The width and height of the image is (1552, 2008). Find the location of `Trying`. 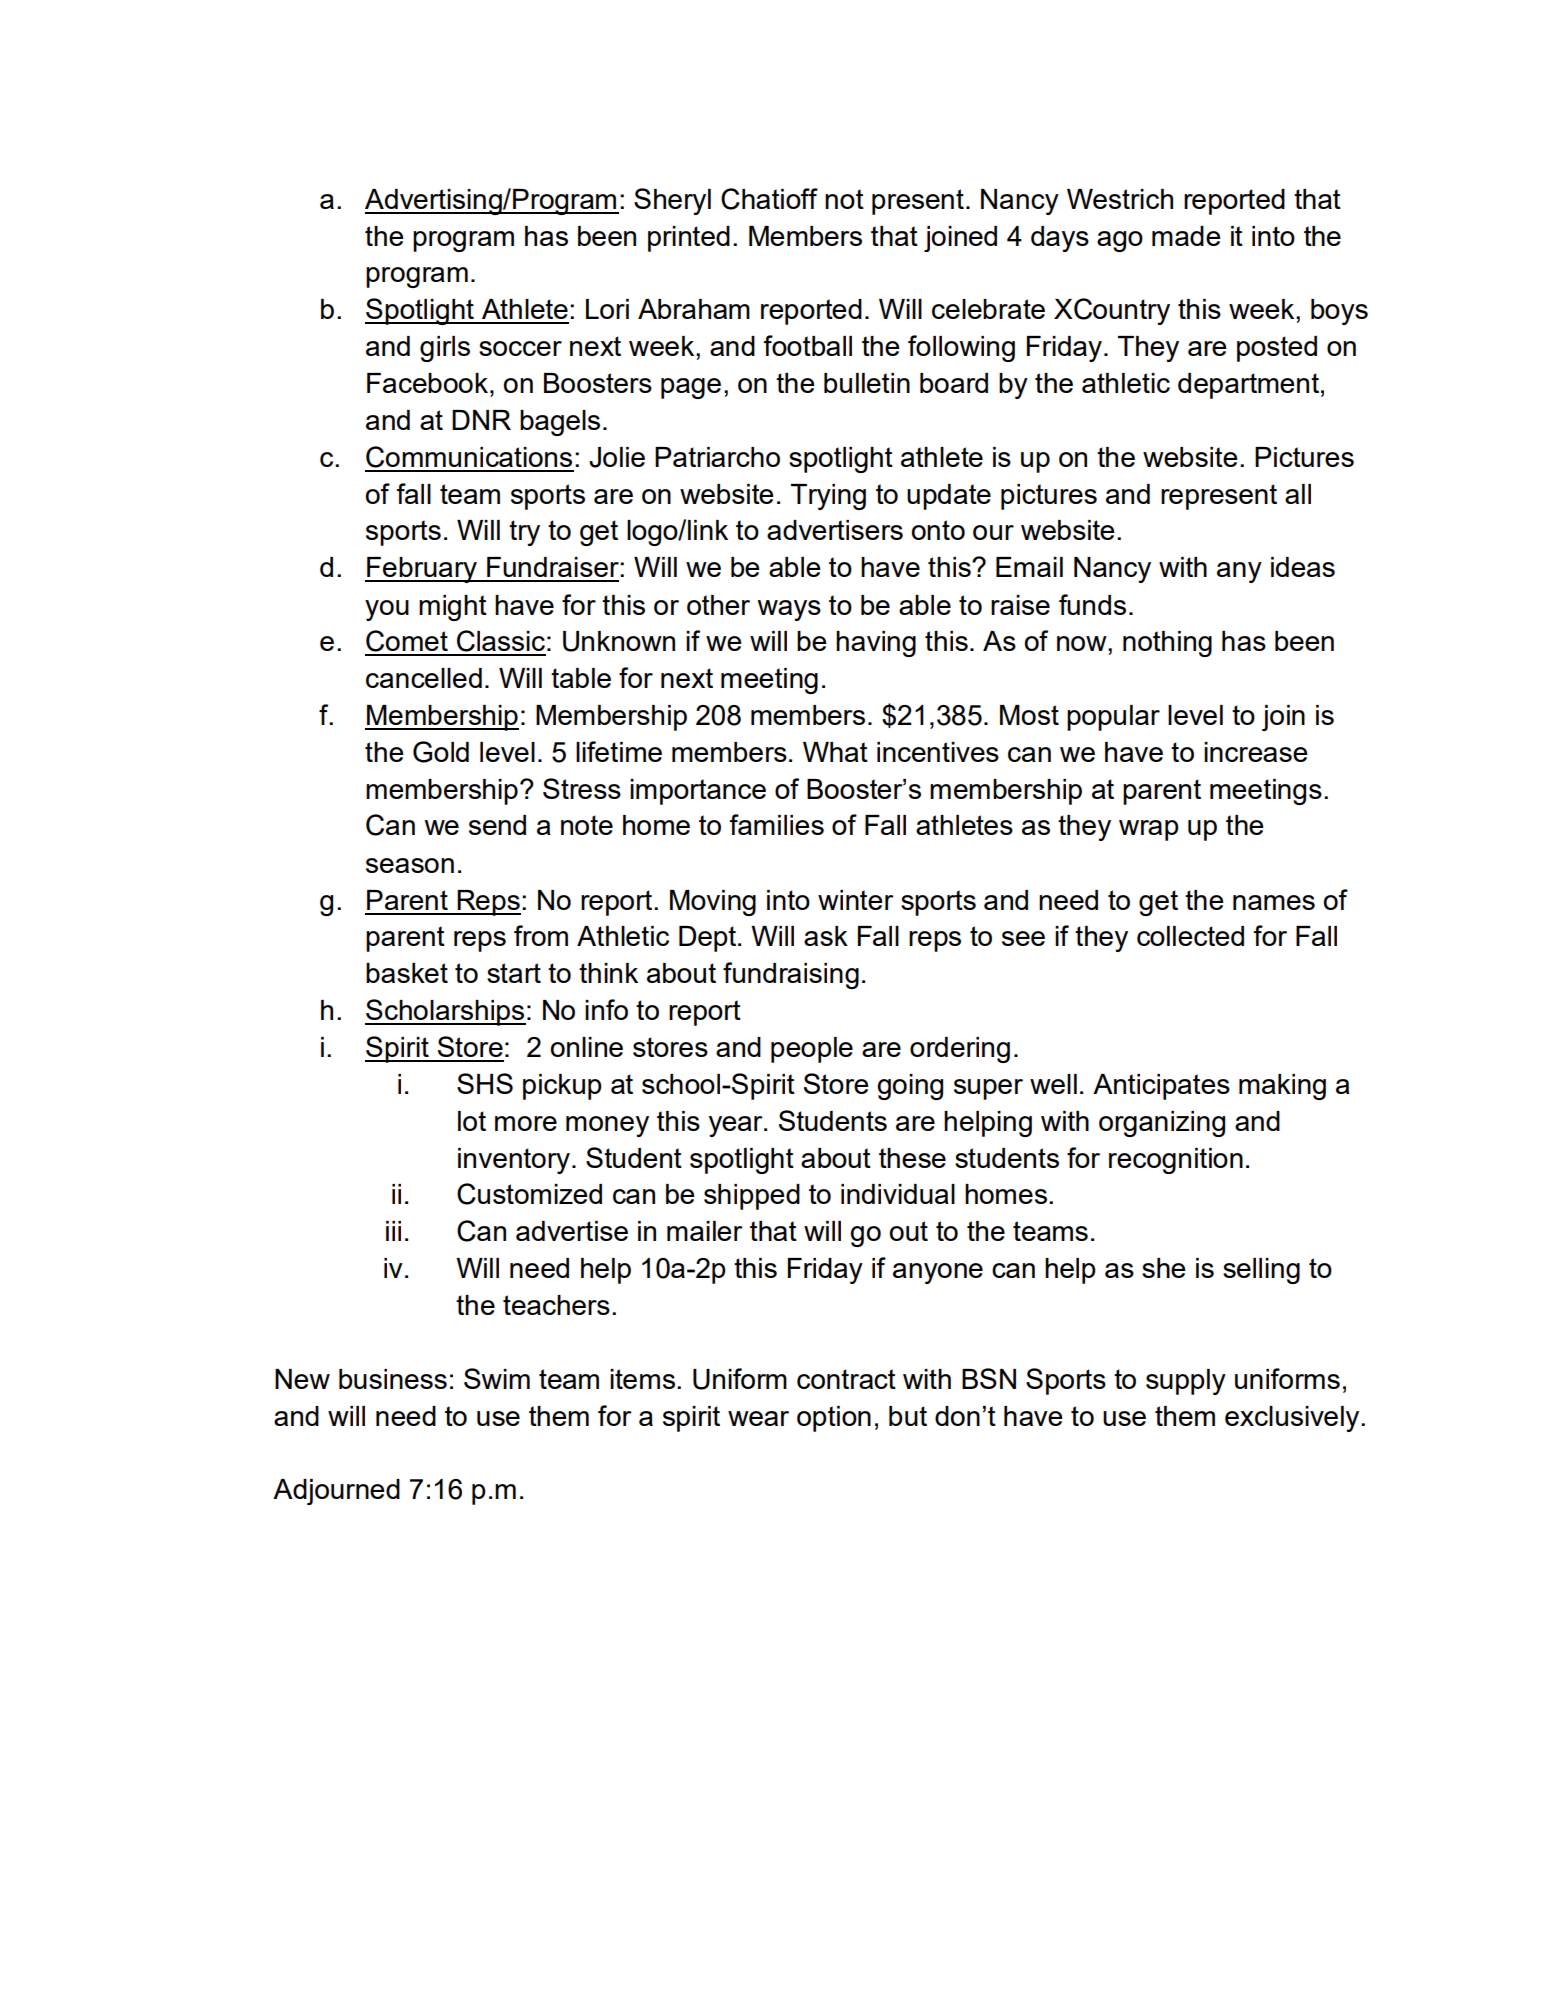

Trying is located at coordinates (828, 497).
